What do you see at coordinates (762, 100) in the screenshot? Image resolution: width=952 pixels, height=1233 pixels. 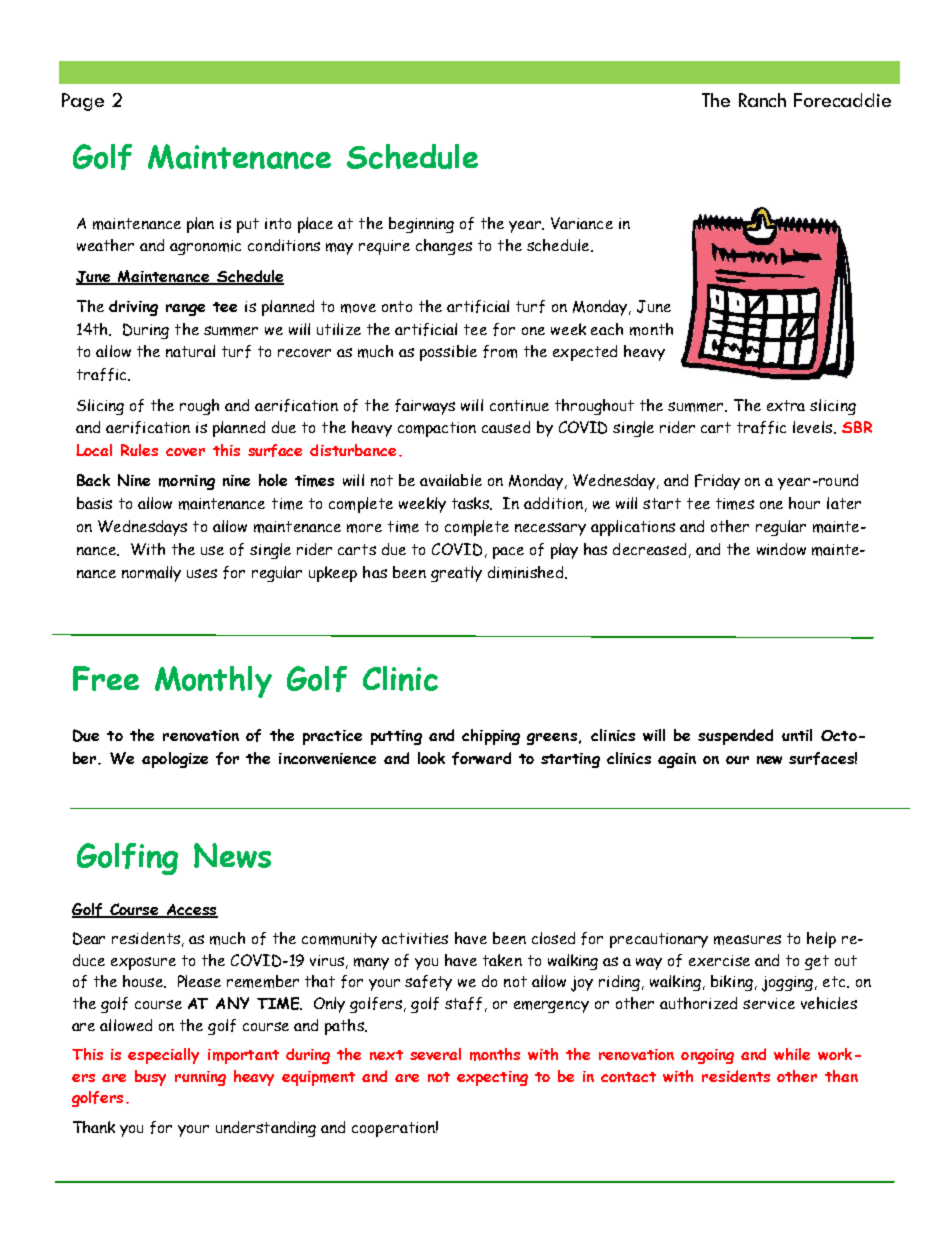 I see `Ranch` at bounding box center [762, 100].
